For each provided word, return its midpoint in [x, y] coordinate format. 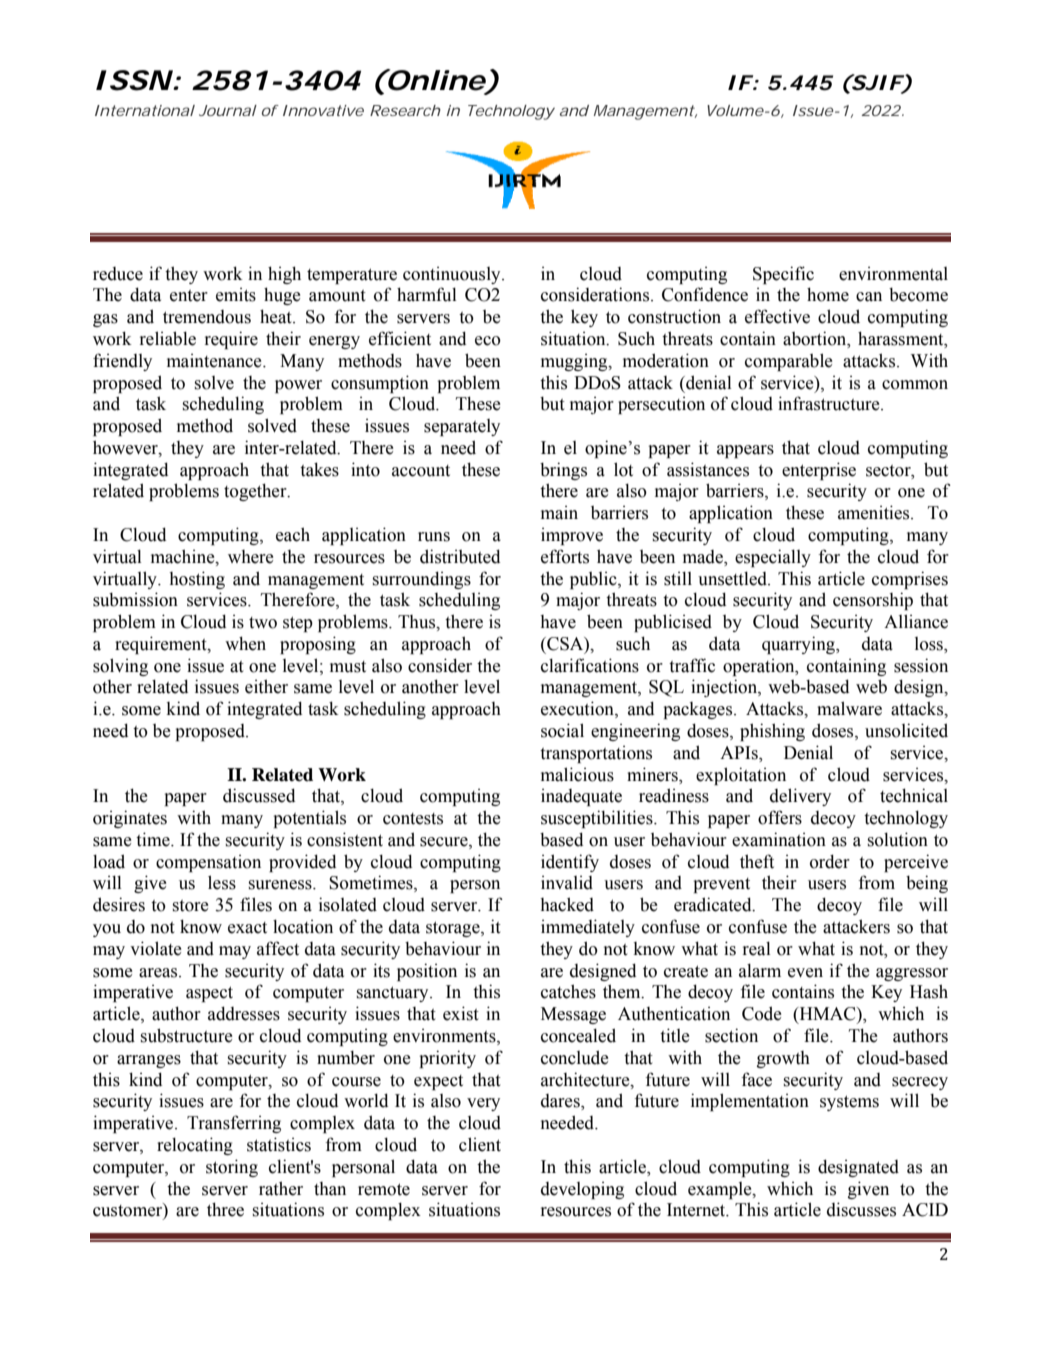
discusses [861, 1209]
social [562, 730]
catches [568, 991]
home [828, 294]
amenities [875, 512]
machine [184, 556]
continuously [453, 275]
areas [159, 973]
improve [572, 536]
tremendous [207, 317]
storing [232, 1168]
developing [582, 1190]
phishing [772, 732]
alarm [760, 970]
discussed [259, 795]
